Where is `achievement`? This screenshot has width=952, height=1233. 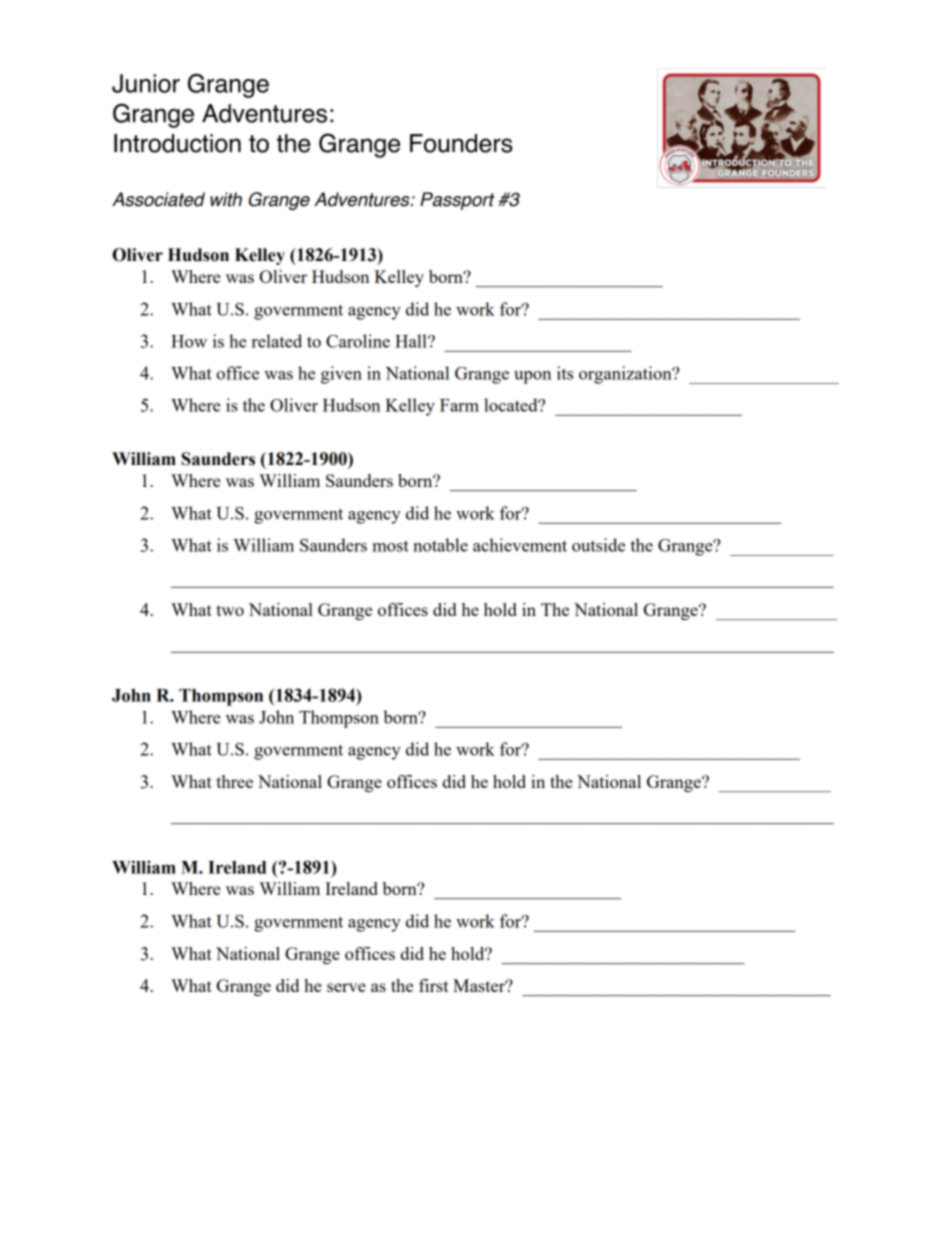 achievement is located at coordinates (520, 545).
